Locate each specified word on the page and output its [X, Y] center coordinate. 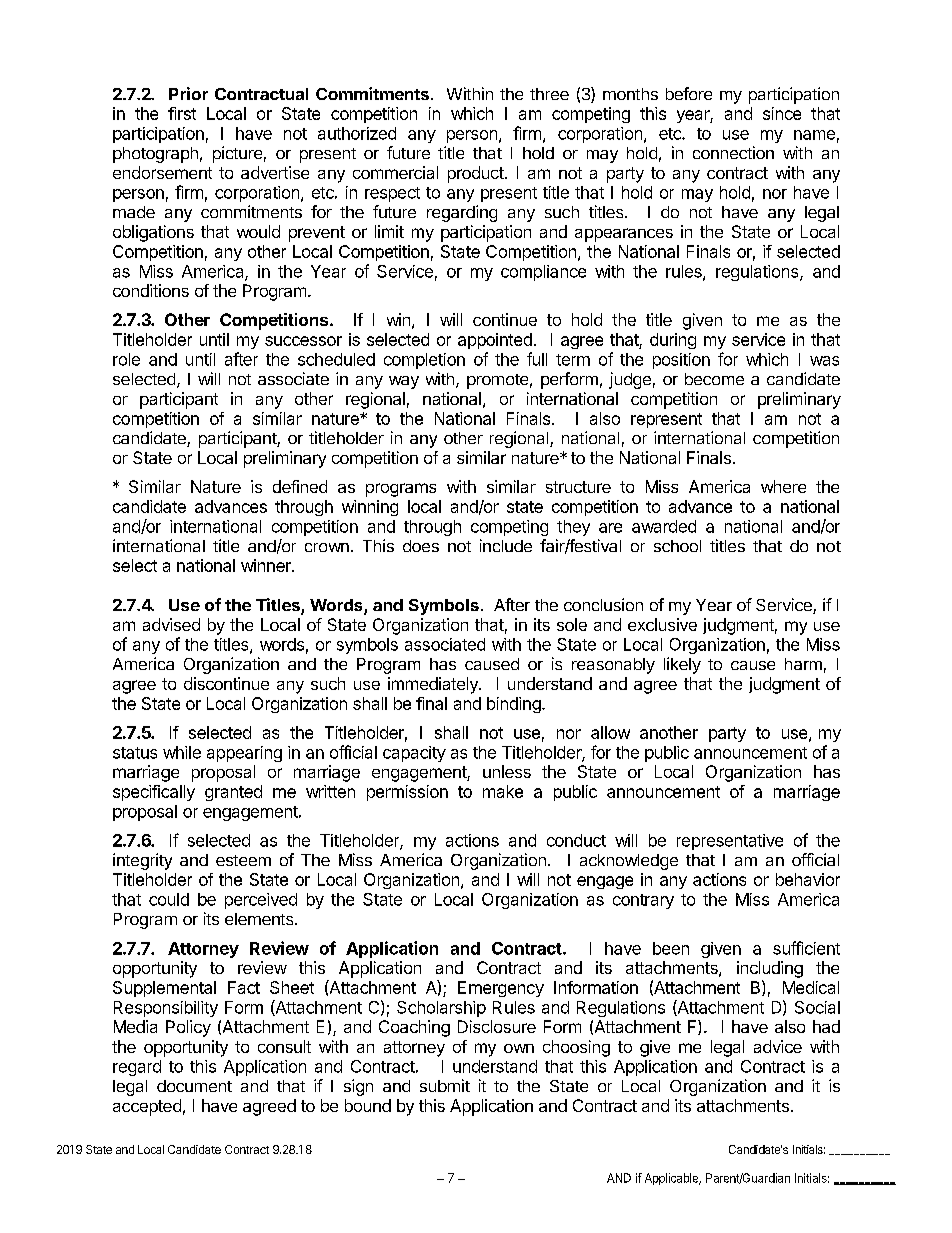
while [182, 752]
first [182, 113]
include [506, 545]
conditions [151, 290]
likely [682, 665]
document [194, 1086]
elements [260, 919]
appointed [495, 341]
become [714, 379]
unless [507, 771]
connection [733, 152]
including [770, 969]
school [677, 546]
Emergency [501, 989]
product [476, 174]
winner [267, 565]
